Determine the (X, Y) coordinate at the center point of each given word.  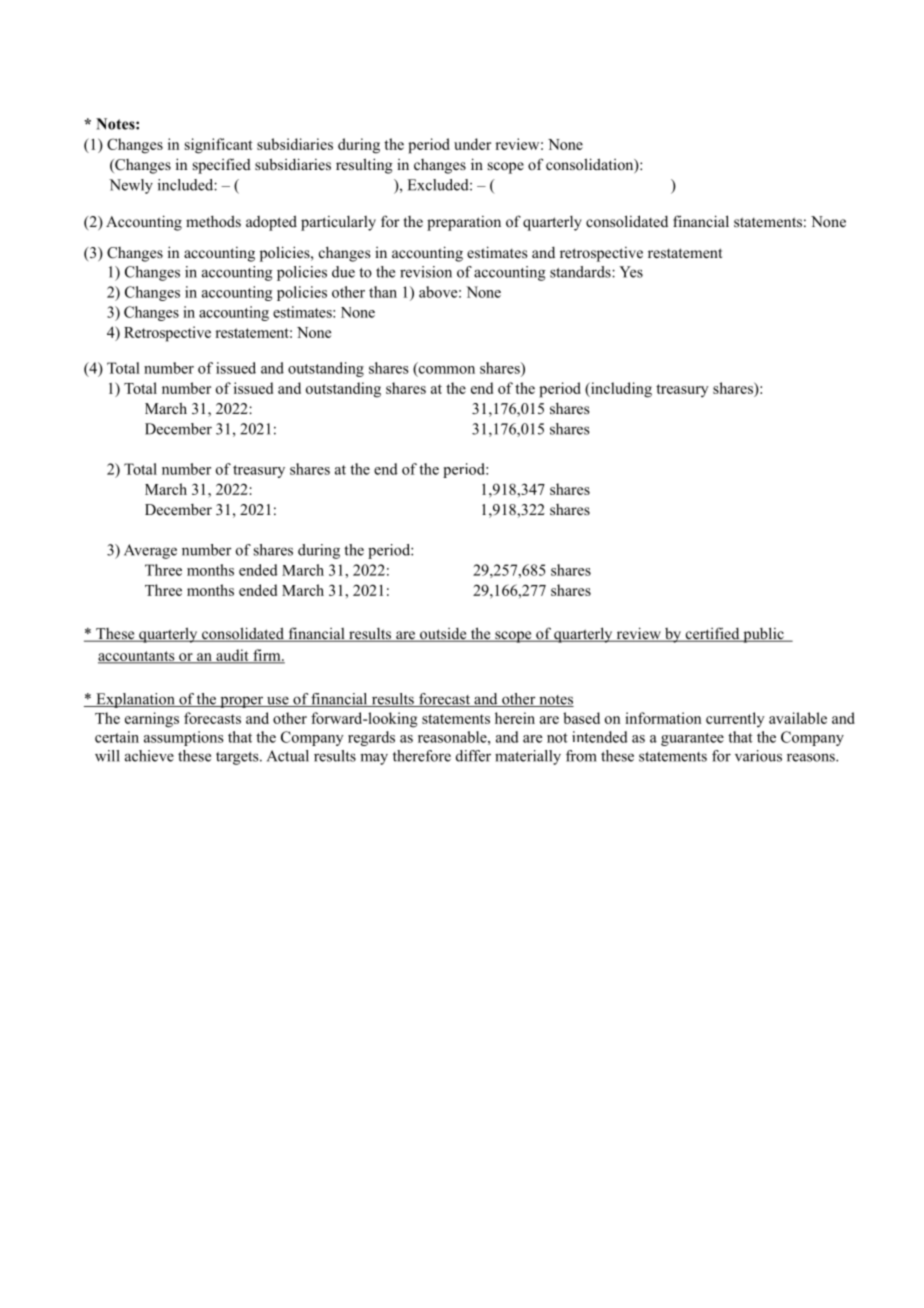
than (383, 292)
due (343, 272)
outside (443, 635)
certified (712, 634)
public (763, 635)
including (620, 390)
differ (473, 756)
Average (150, 551)
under (472, 144)
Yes (631, 272)
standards (581, 272)
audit (232, 656)
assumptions (184, 738)
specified (222, 166)
